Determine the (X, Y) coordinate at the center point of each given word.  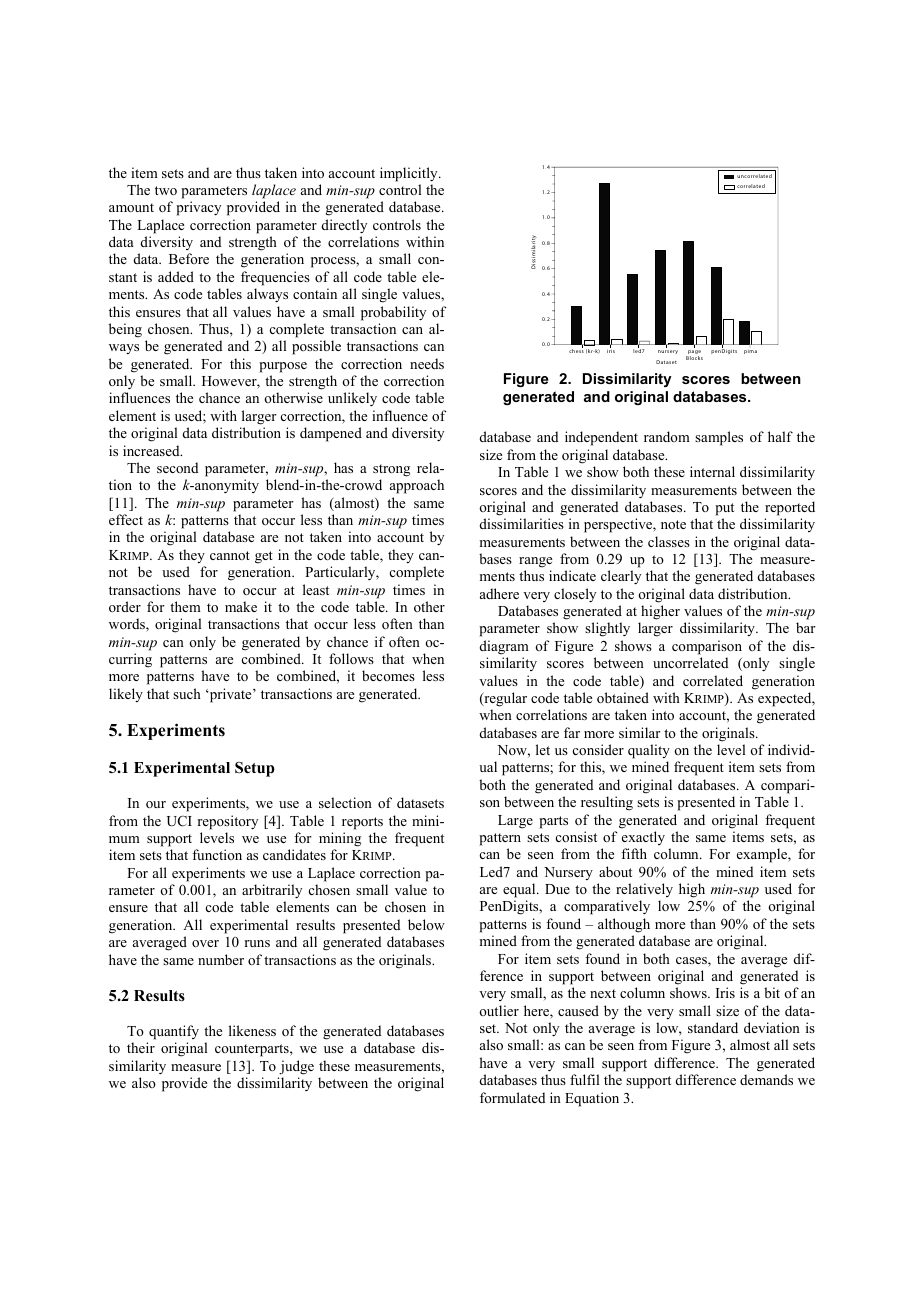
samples (719, 438)
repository (228, 822)
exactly (643, 838)
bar (806, 627)
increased (152, 450)
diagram (504, 647)
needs (427, 363)
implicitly (410, 174)
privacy (198, 208)
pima (750, 352)
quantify (174, 1032)
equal (520, 890)
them (185, 606)
